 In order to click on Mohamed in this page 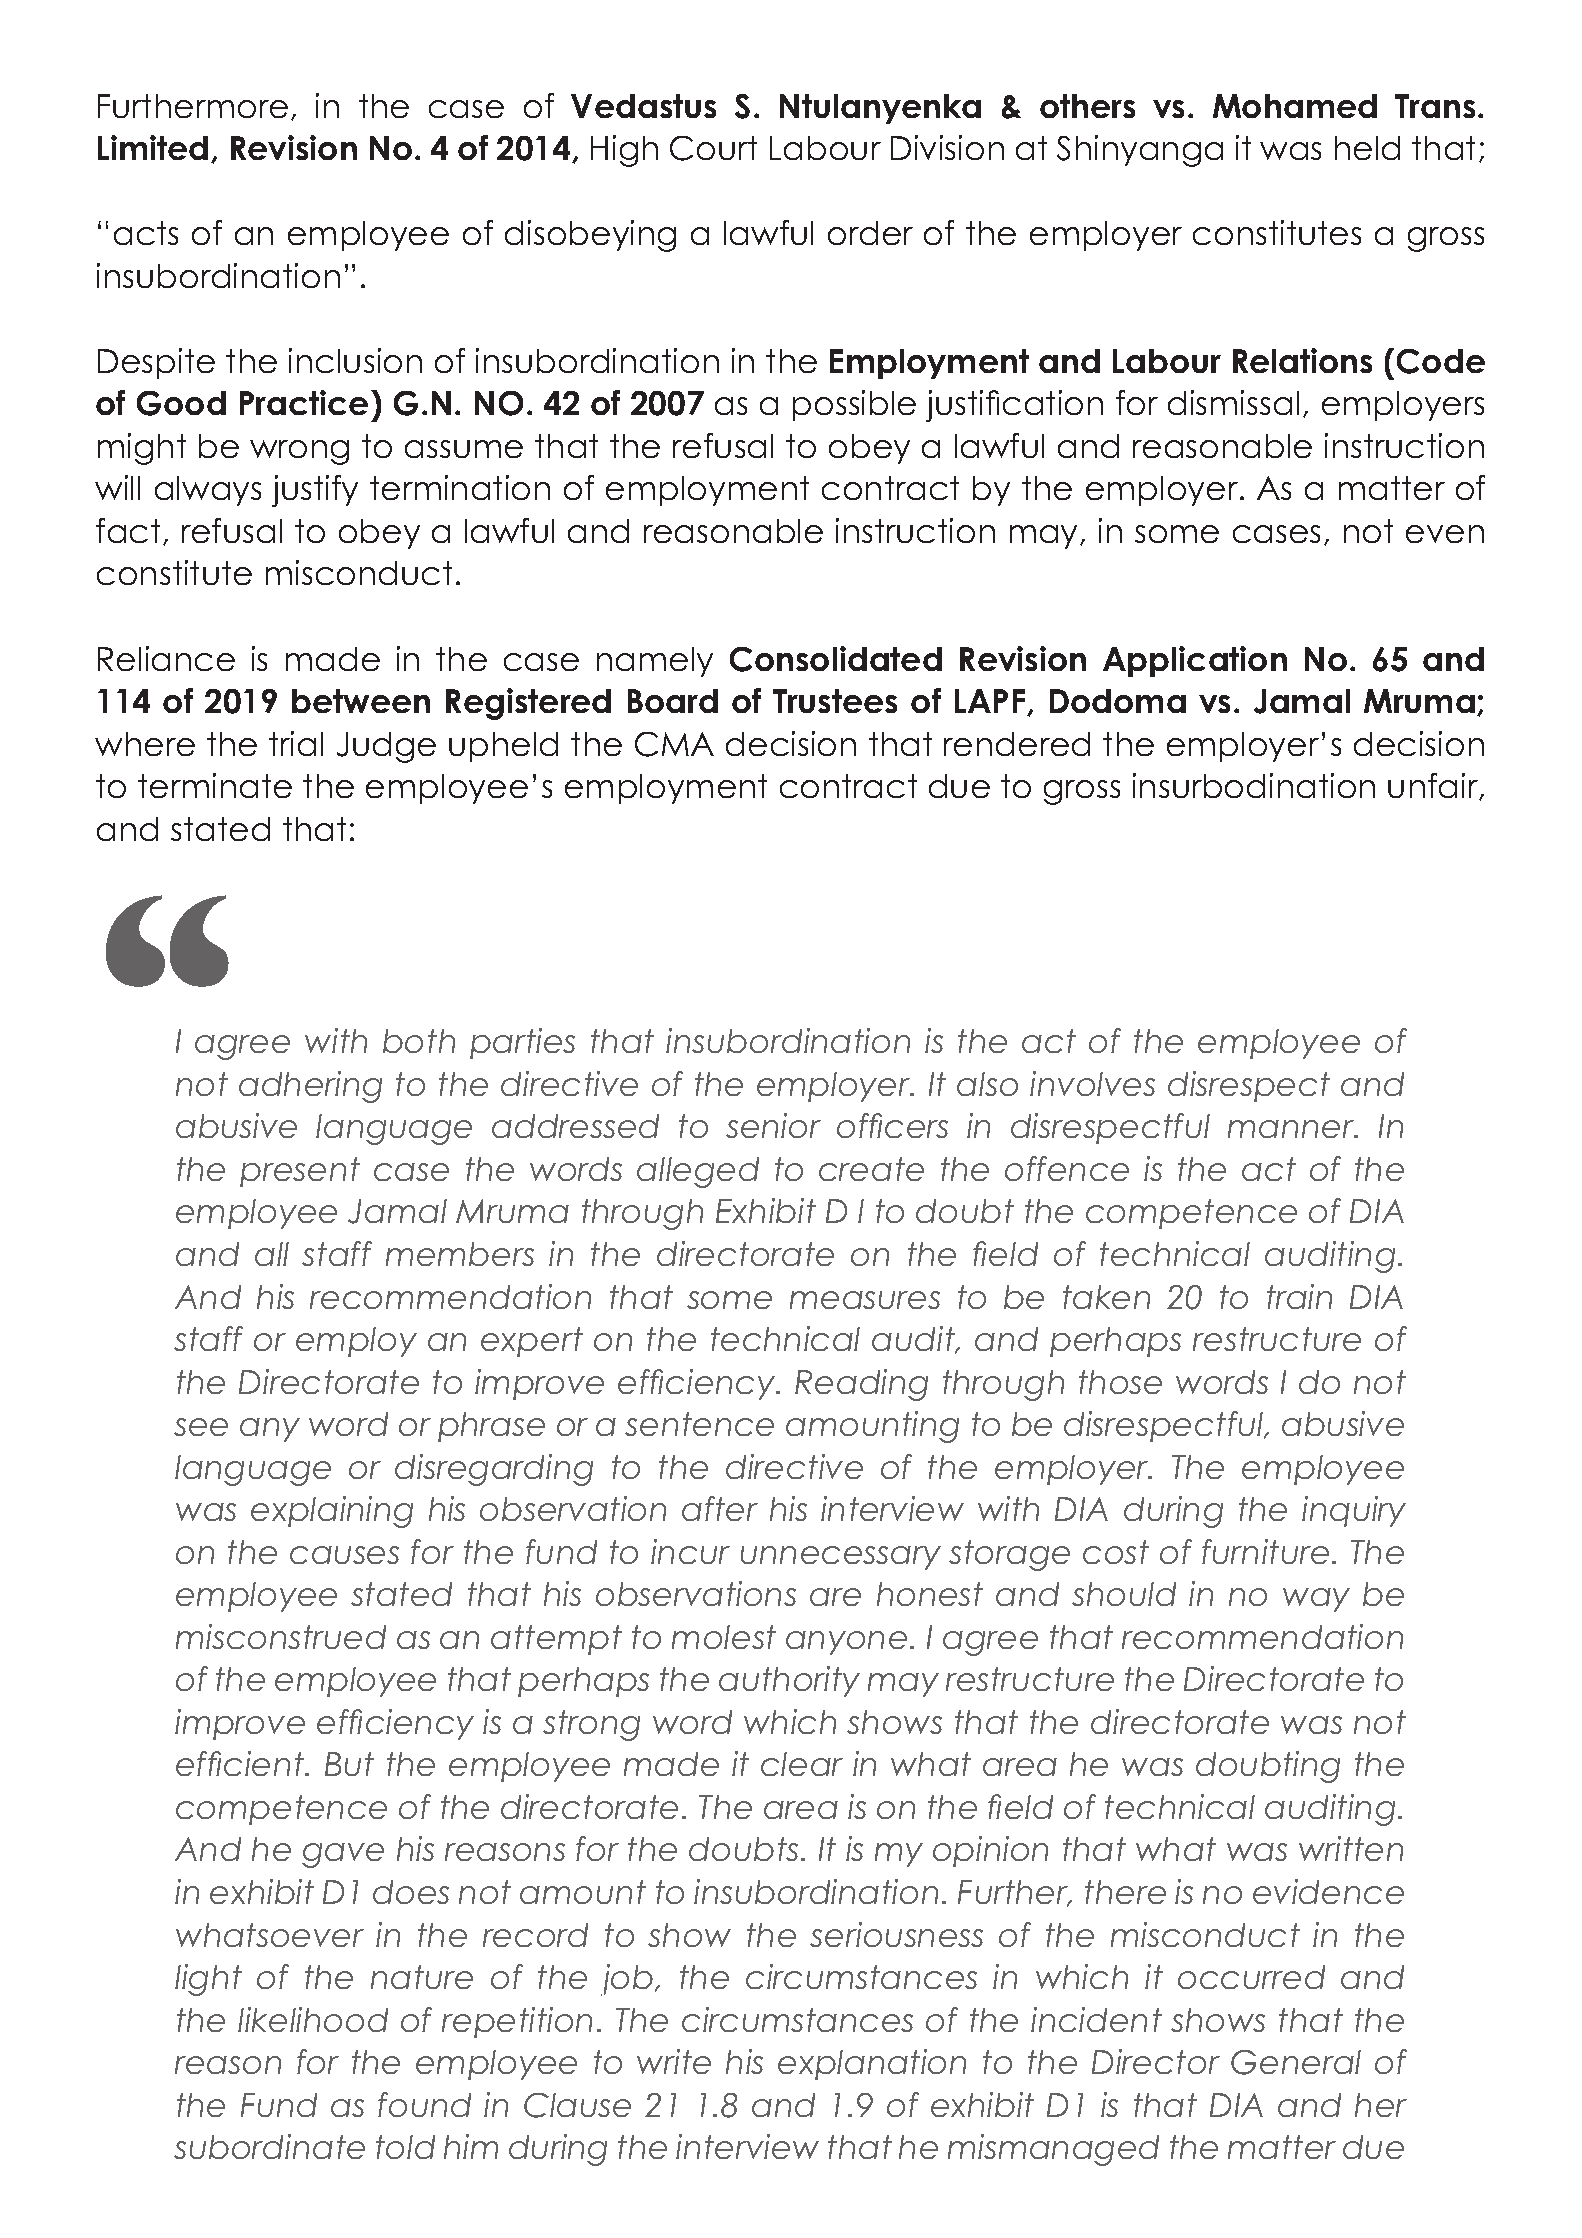, I will do `click(1295, 106)`.
